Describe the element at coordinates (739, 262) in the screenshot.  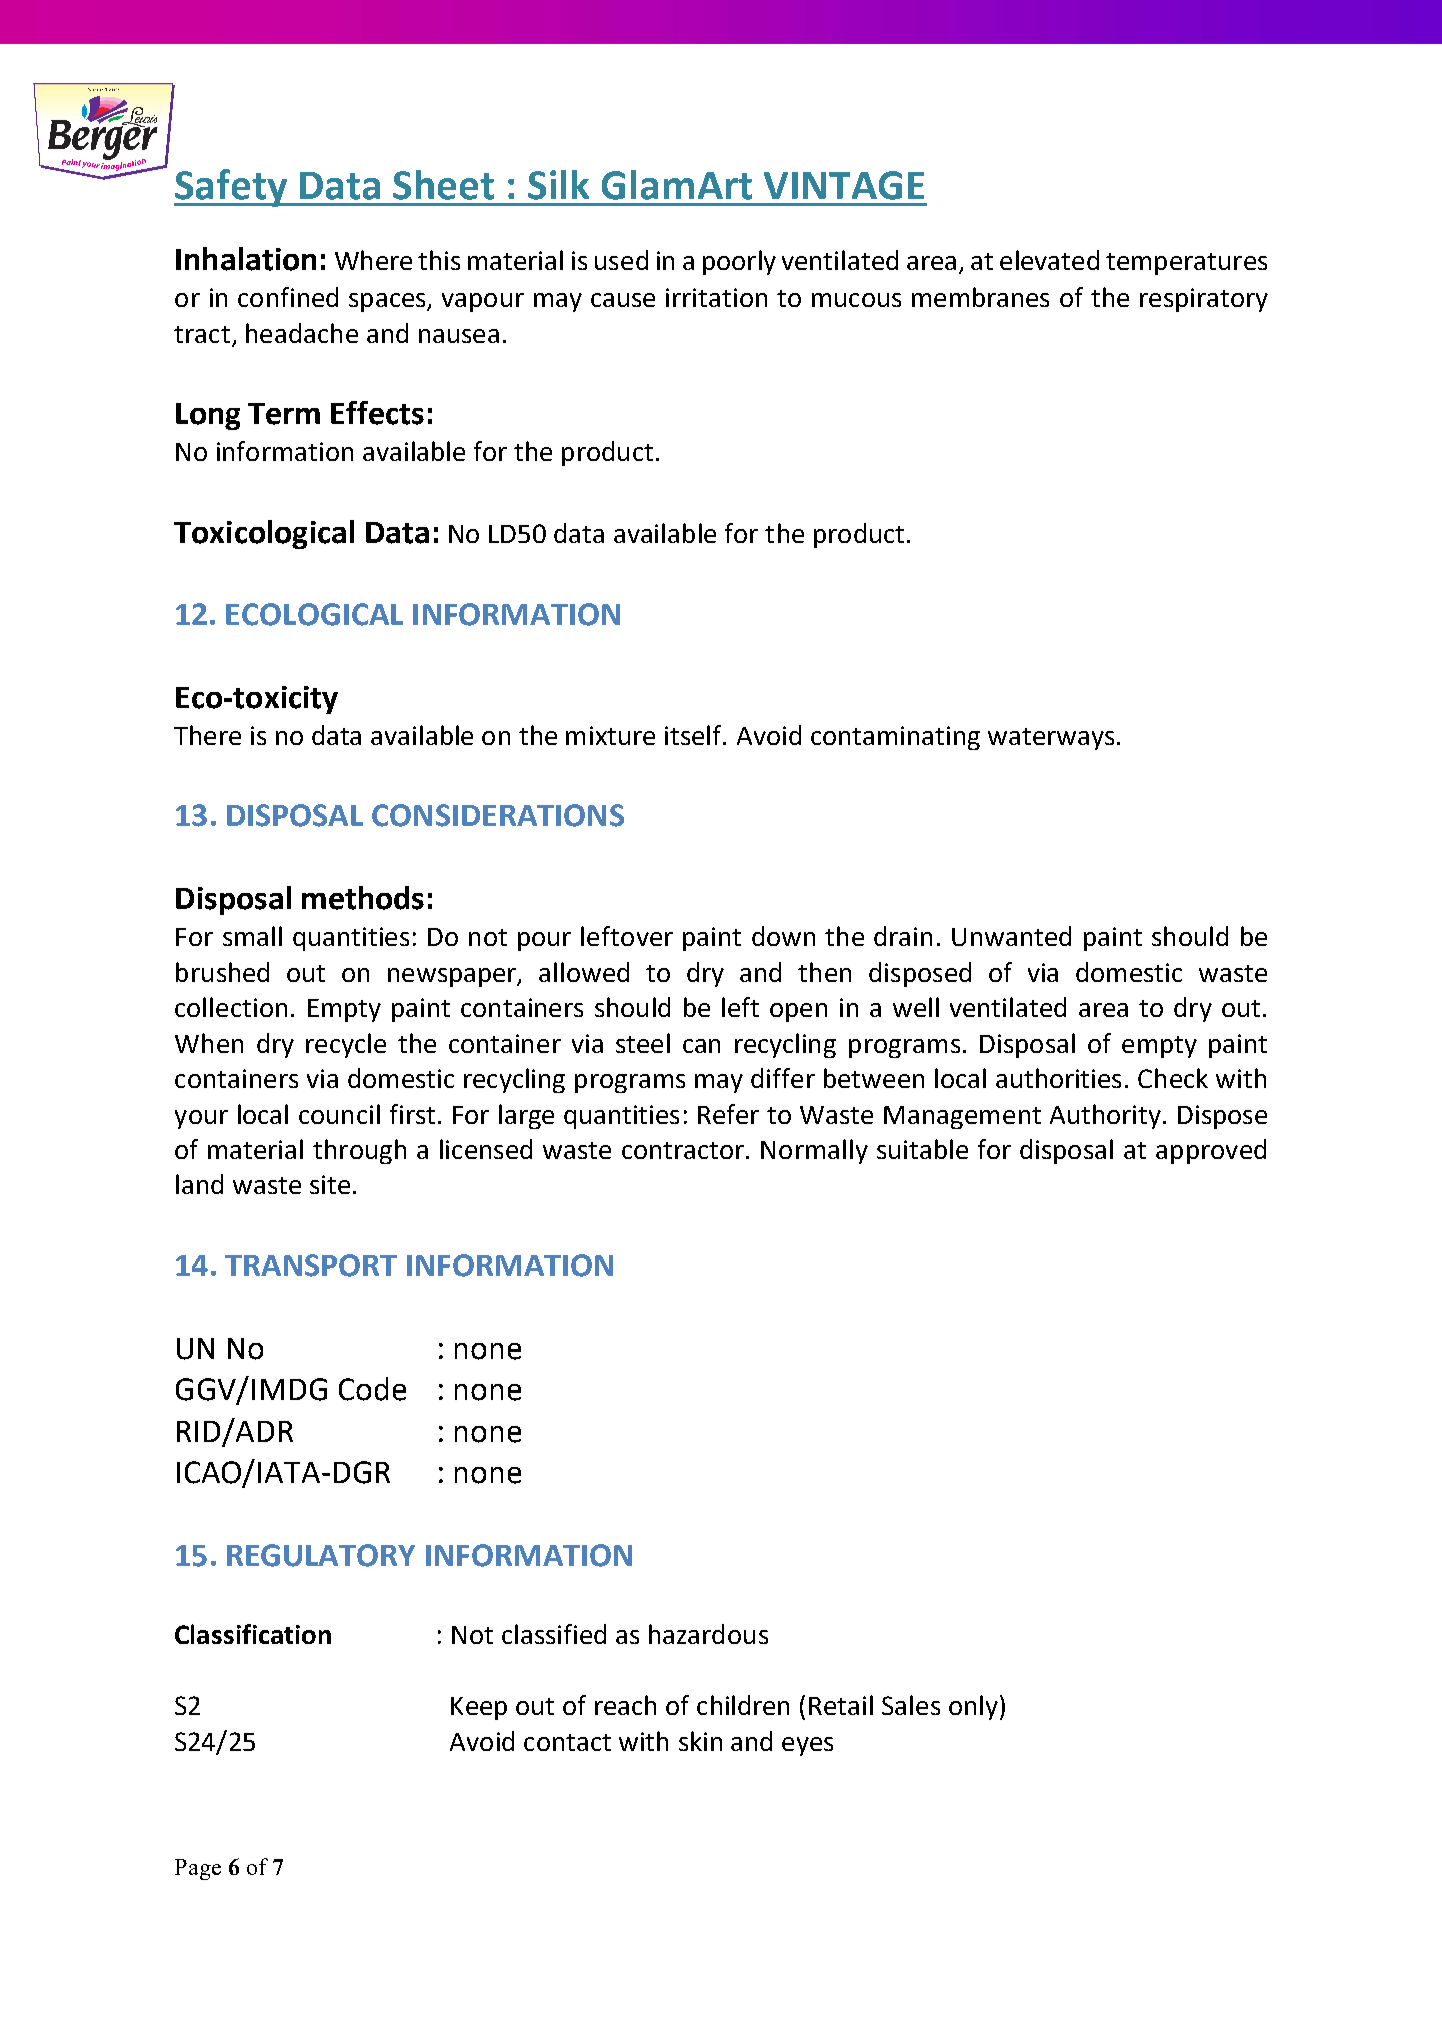
I see `poorly` at that location.
